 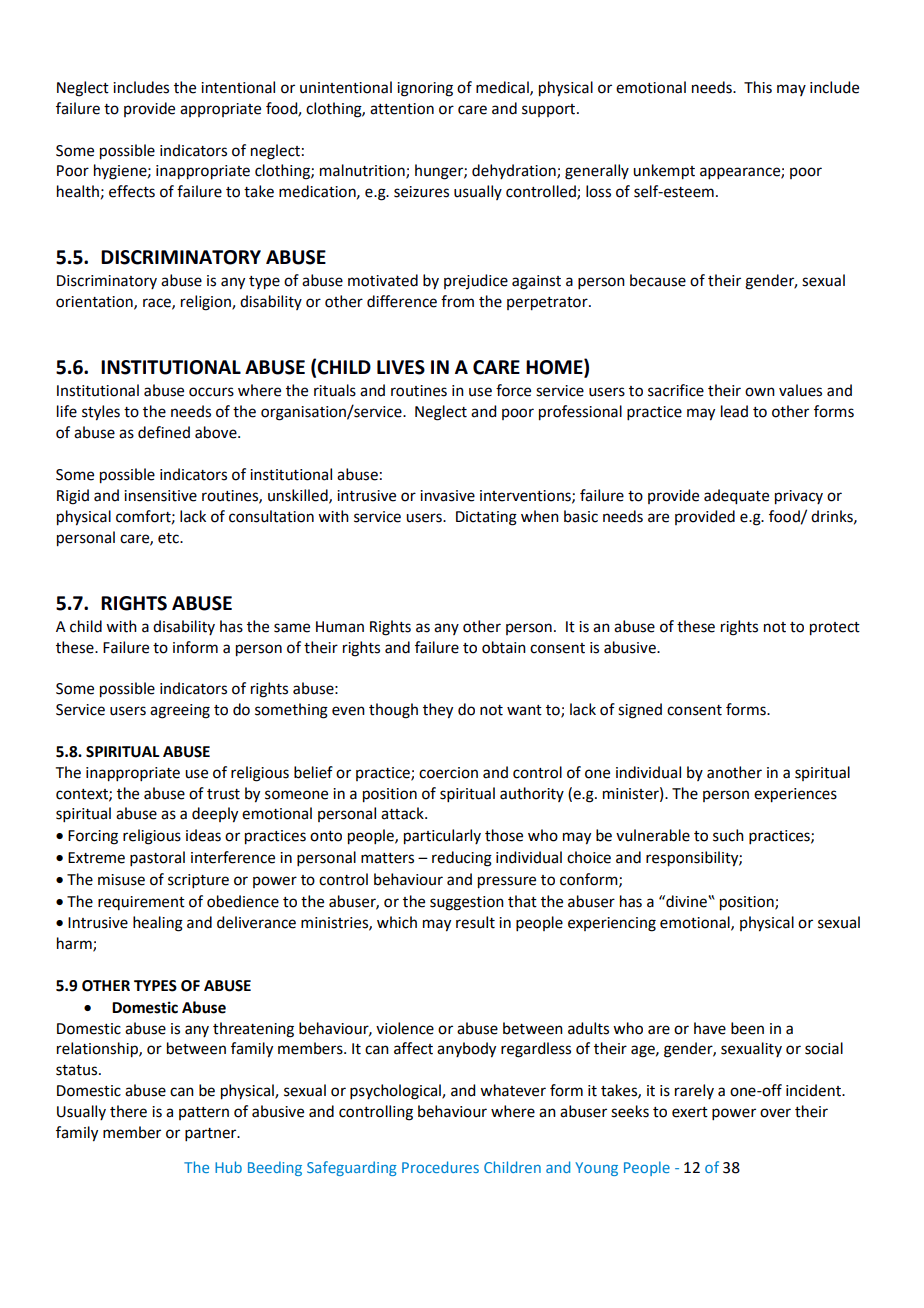 What do you see at coordinates (425, 89) in the document?
I see `ignoring` at bounding box center [425, 89].
